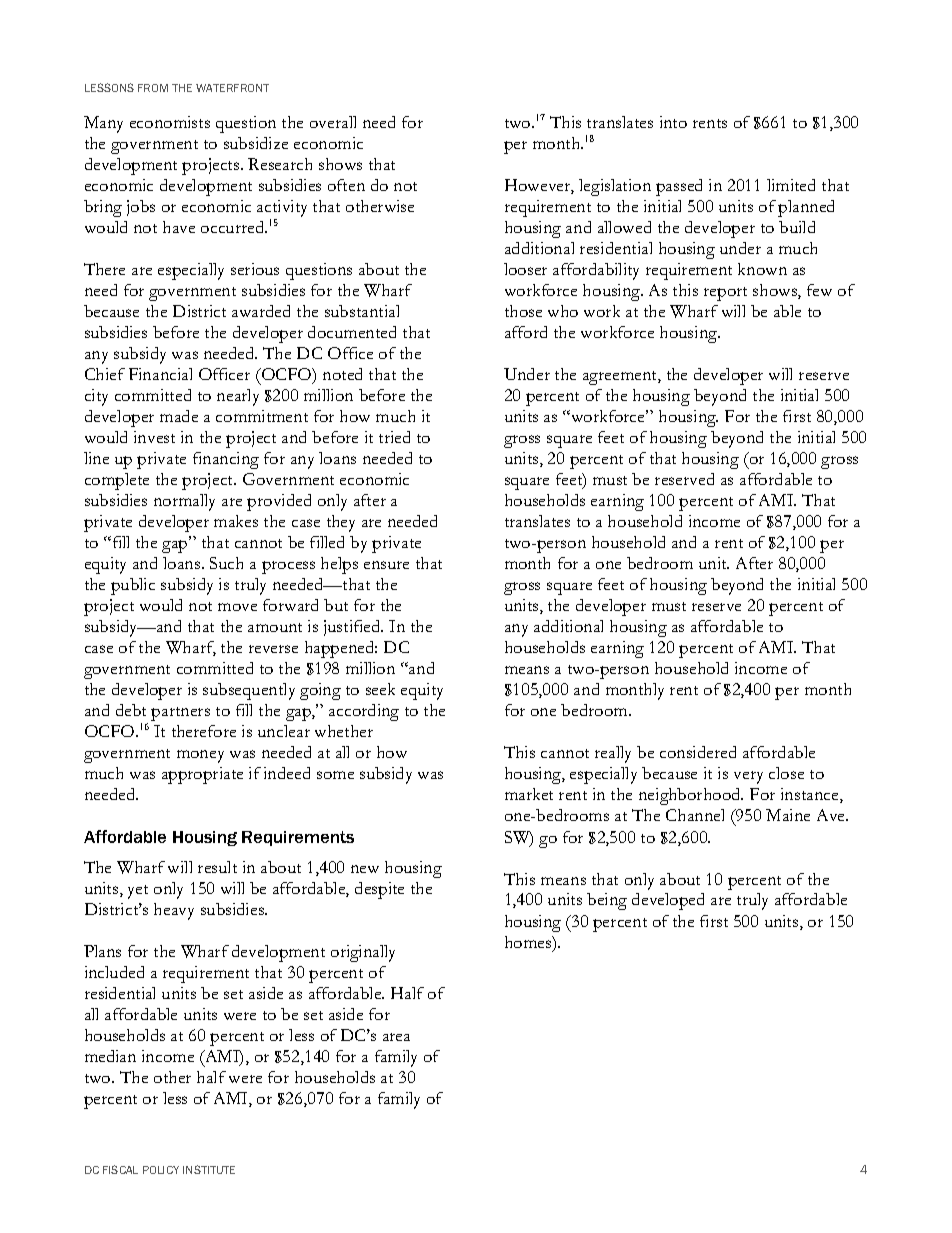 The image size is (952, 1233). Describe the element at coordinates (353, 628) in the screenshot. I see `justified` at that location.
